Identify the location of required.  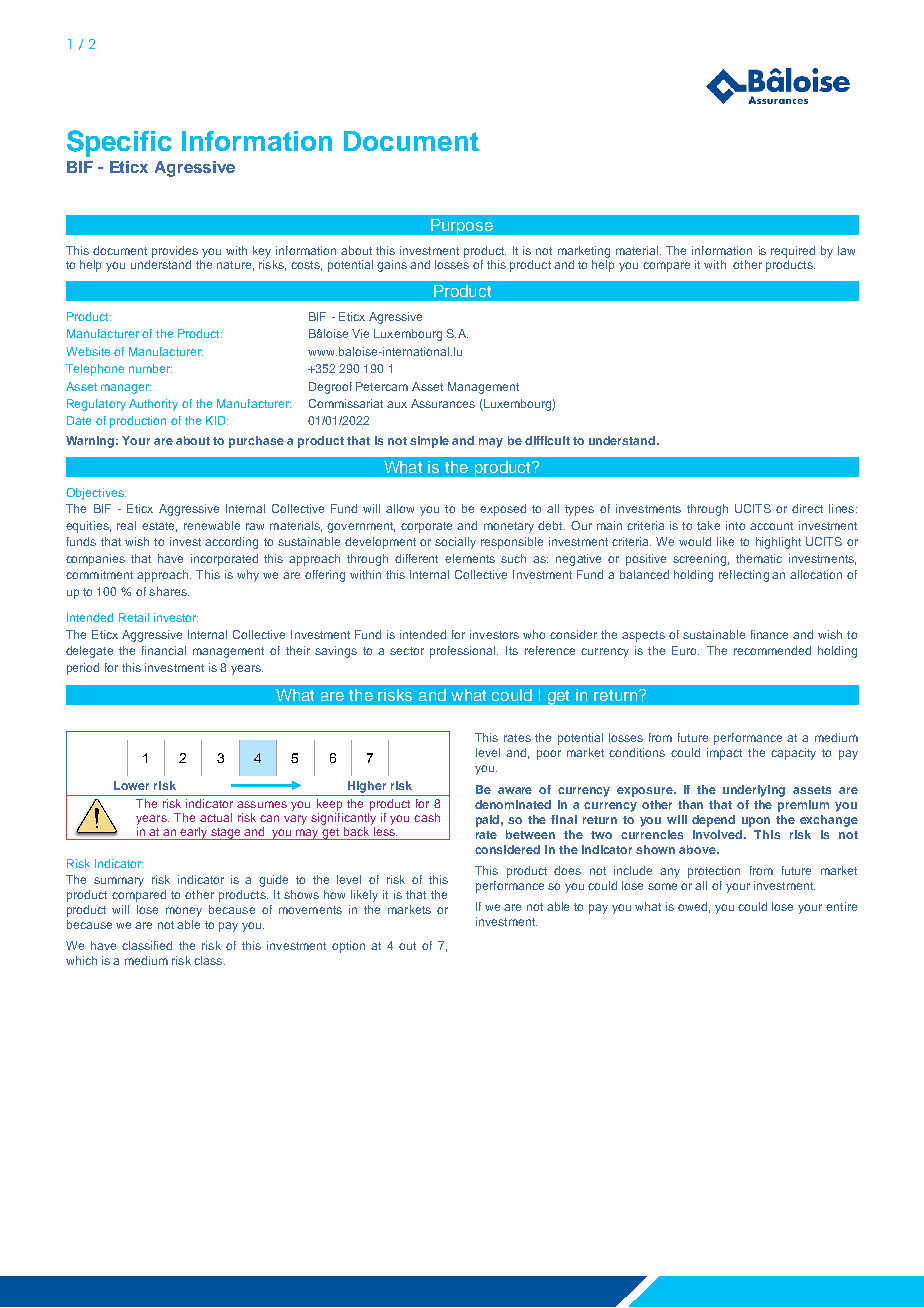
(793, 252).
